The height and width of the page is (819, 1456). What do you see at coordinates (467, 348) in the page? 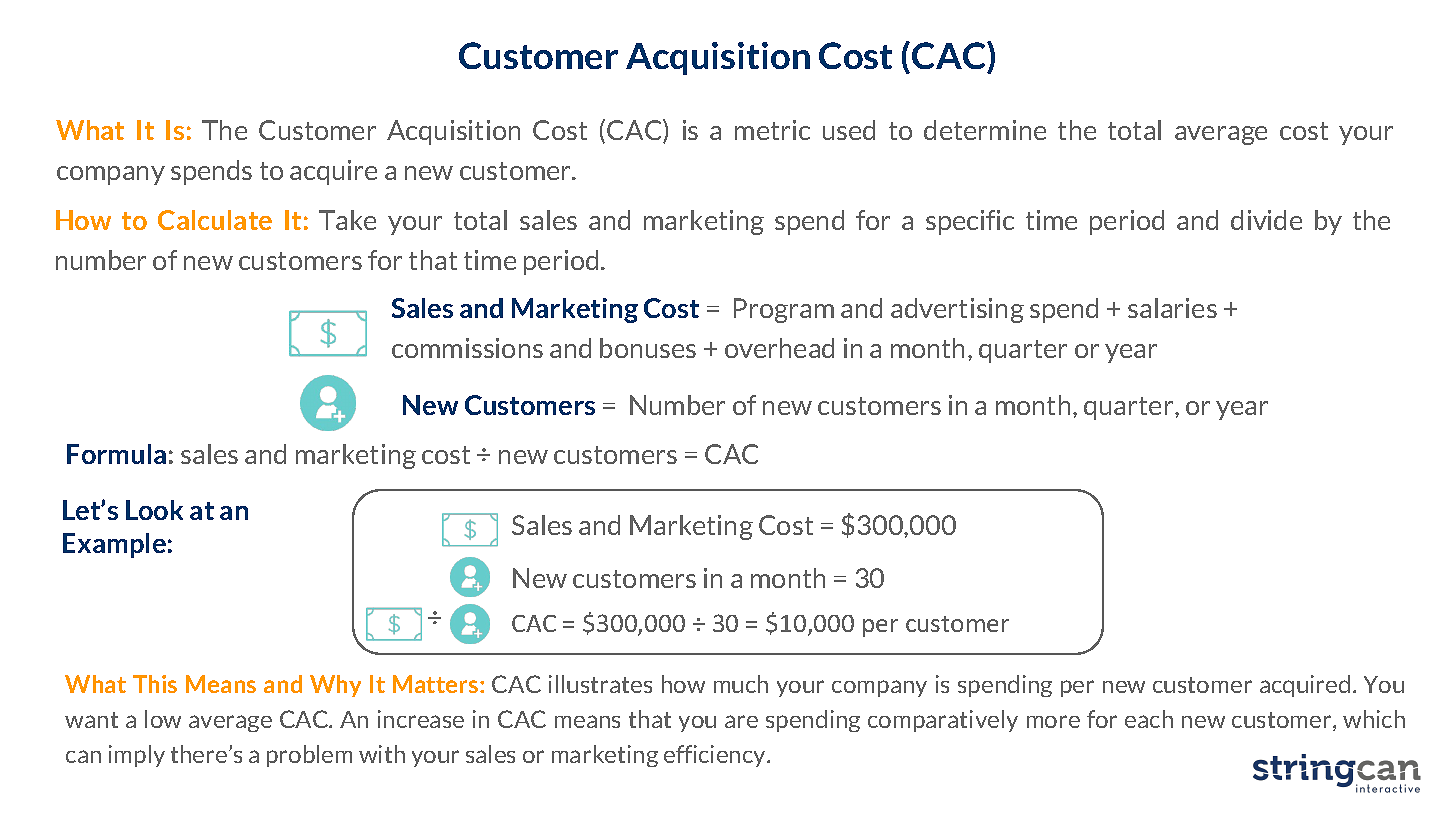
I see `commissions` at bounding box center [467, 348].
